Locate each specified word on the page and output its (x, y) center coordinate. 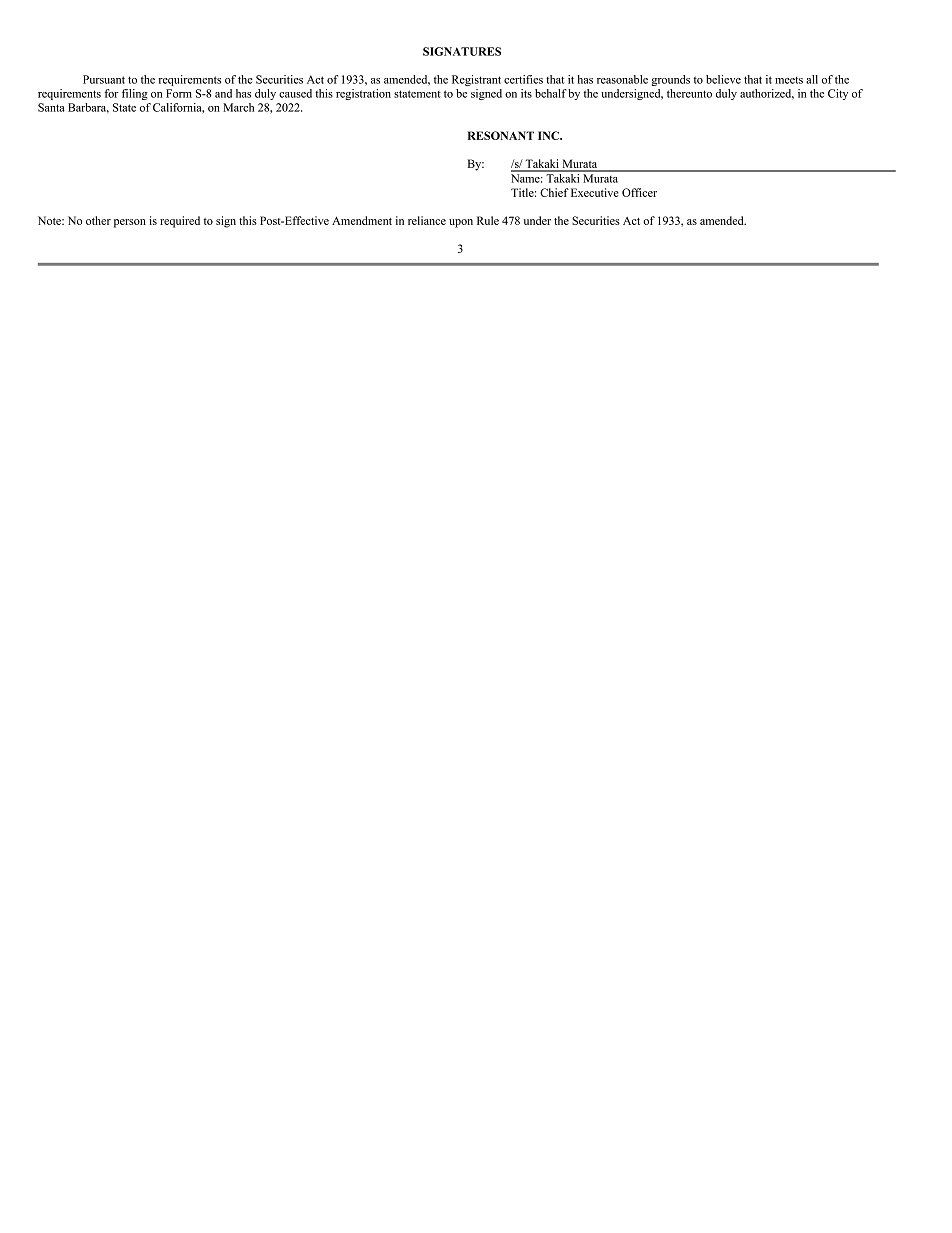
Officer (639, 192)
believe (723, 79)
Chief (554, 192)
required (180, 222)
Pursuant (104, 79)
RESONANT (501, 135)
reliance (427, 220)
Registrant (476, 80)
